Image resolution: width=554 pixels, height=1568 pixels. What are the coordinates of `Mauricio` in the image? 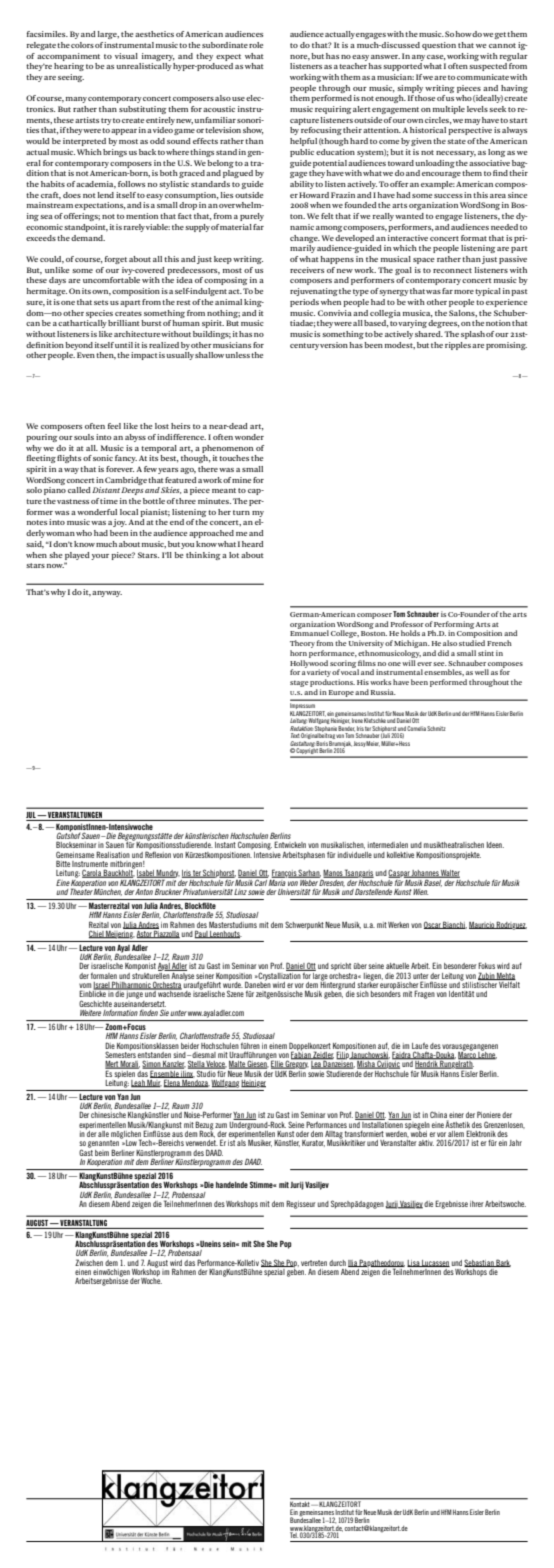 It's located at (482, 925).
